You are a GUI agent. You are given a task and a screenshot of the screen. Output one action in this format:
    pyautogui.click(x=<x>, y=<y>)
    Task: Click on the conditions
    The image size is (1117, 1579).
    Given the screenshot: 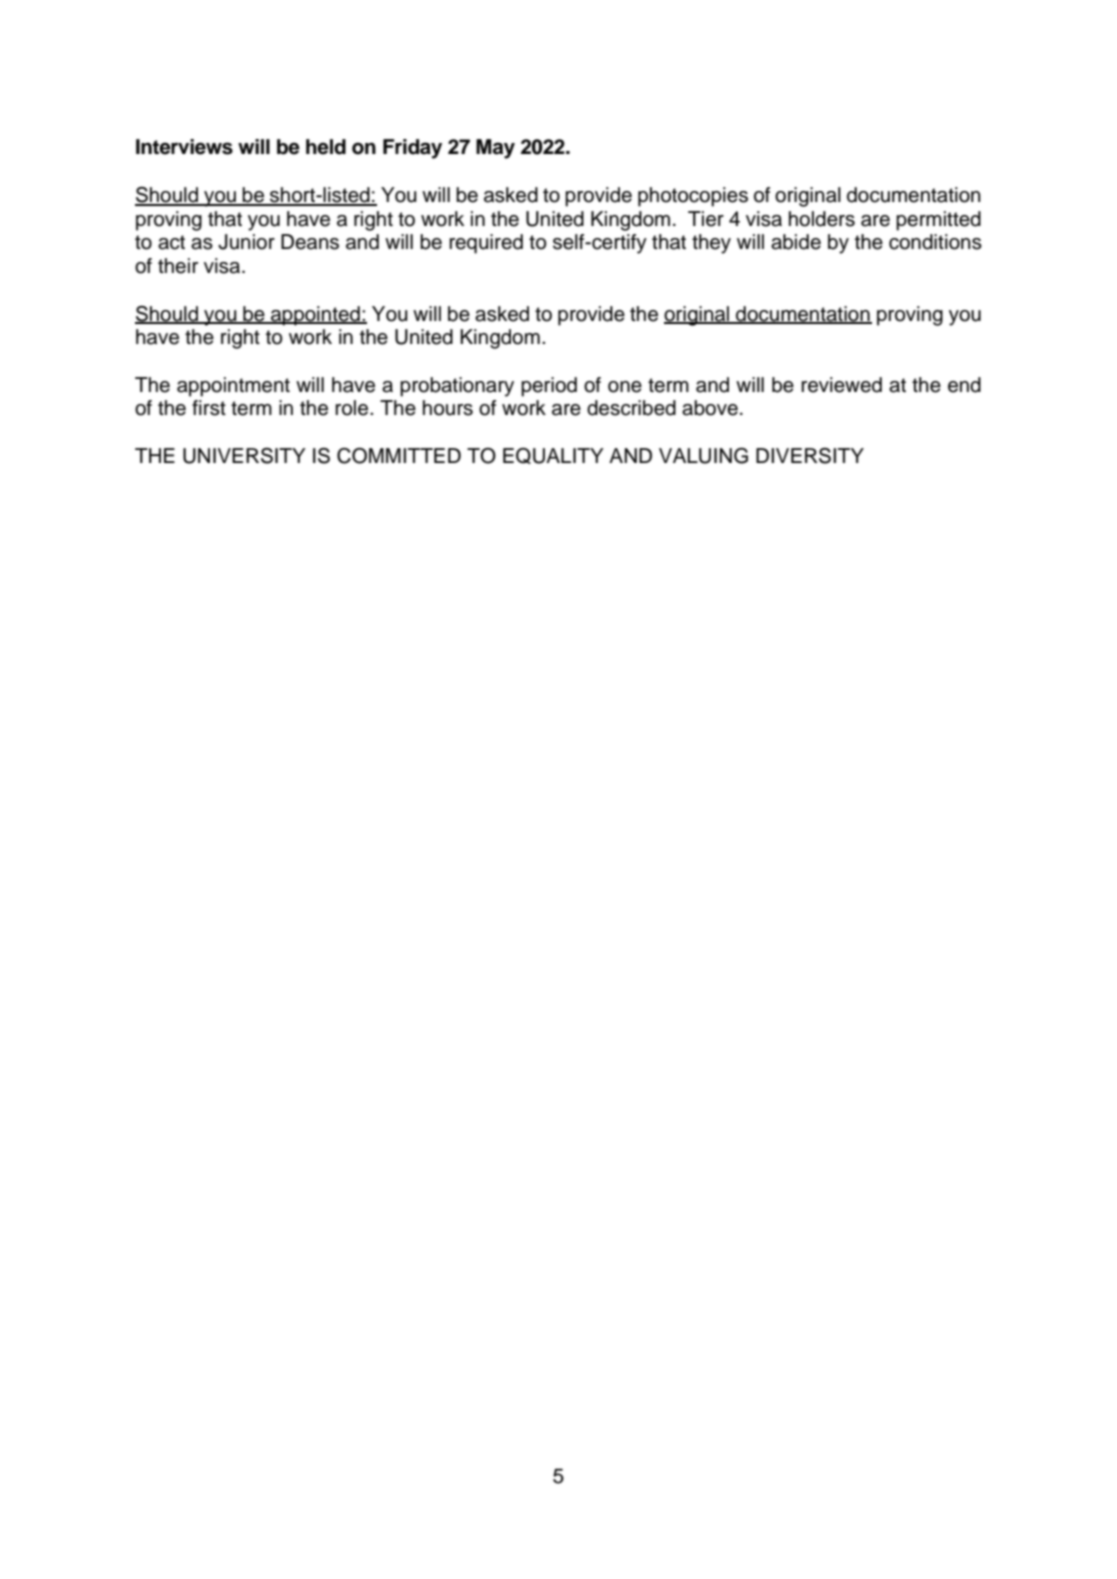 What is the action you would take?
    pyautogui.click(x=935, y=242)
